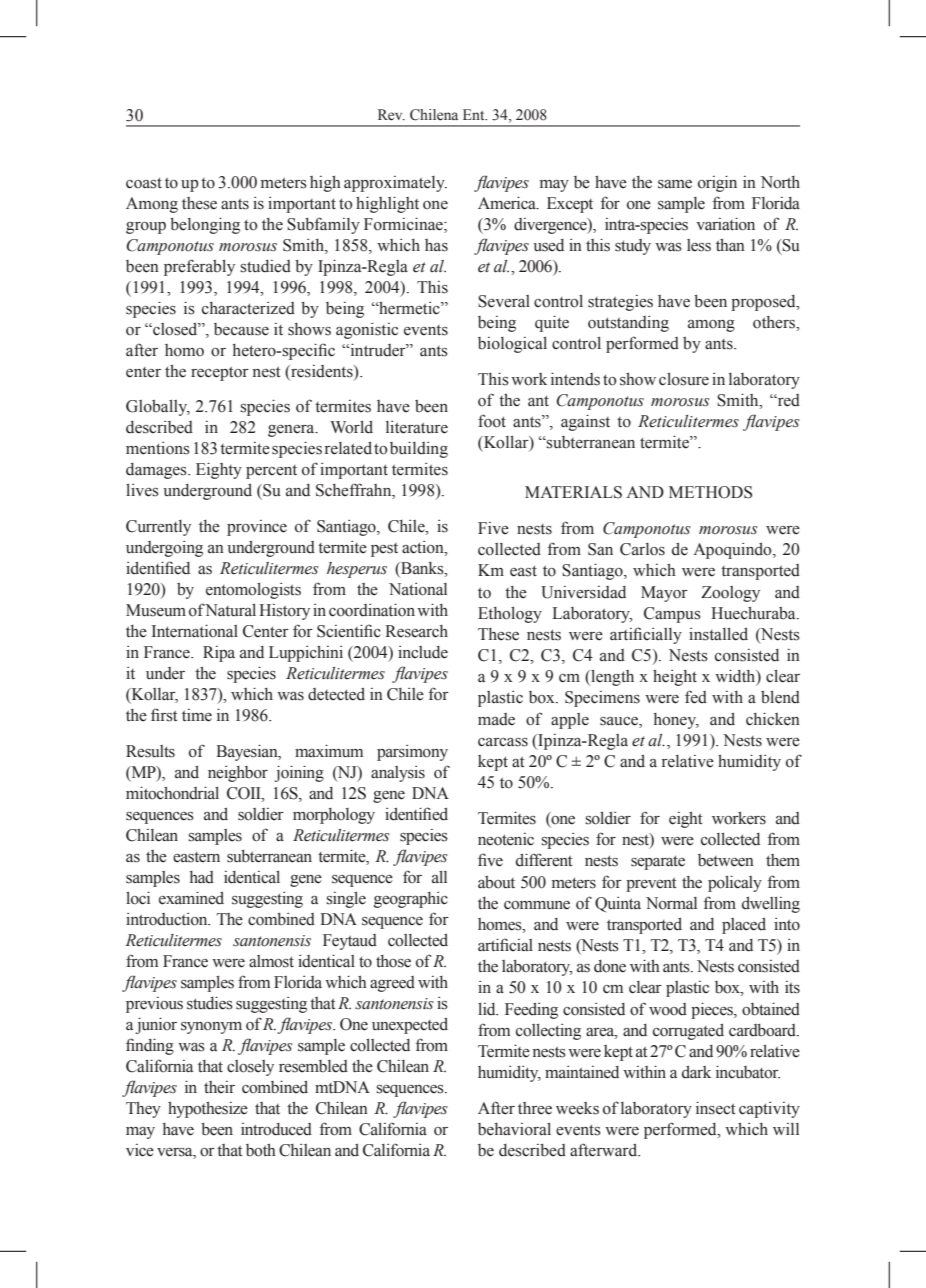 This page has width=926, height=1288. I want to click on captivity, so click(769, 1110).
